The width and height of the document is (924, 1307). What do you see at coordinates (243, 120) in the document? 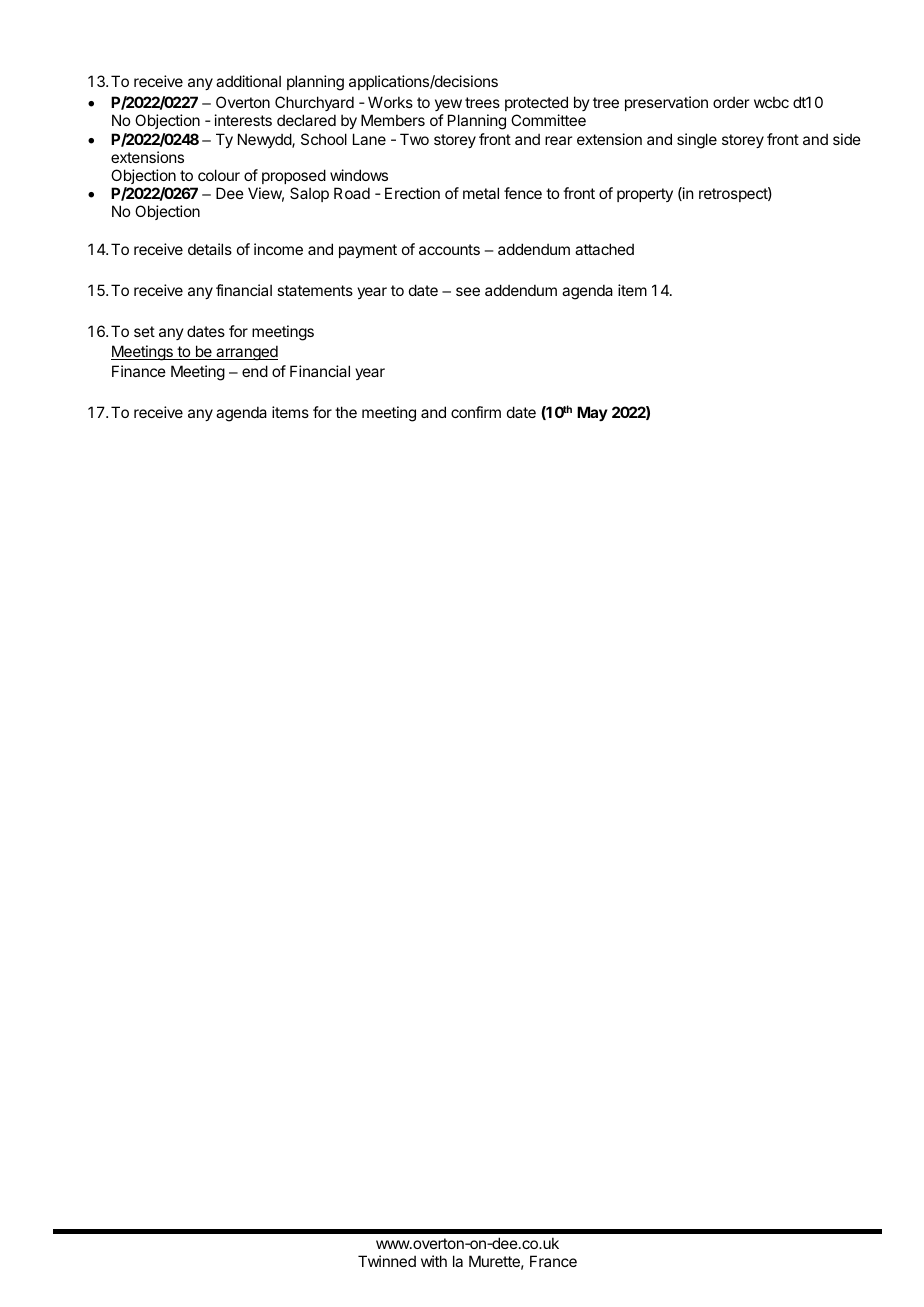
I see `interests` at bounding box center [243, 120].
